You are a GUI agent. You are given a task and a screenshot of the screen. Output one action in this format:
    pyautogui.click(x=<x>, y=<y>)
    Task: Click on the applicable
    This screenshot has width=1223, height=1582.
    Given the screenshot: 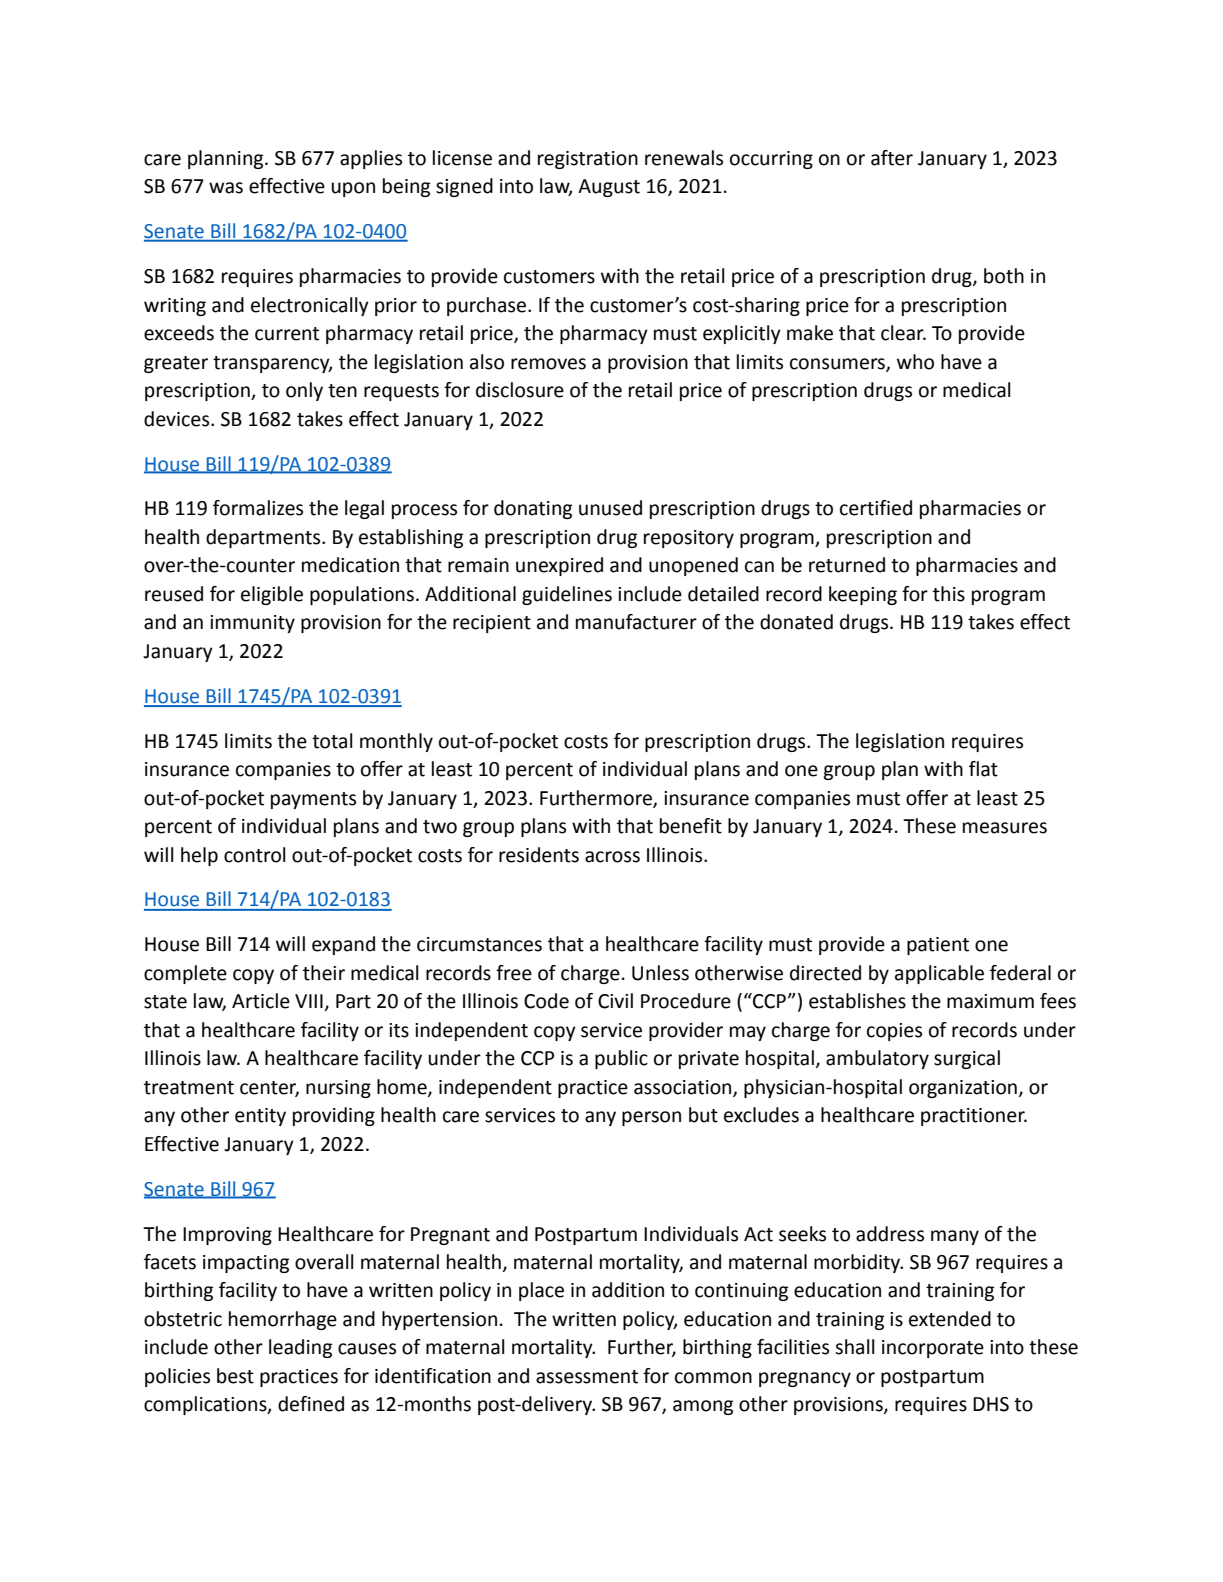 What is the action you would take?
    pyautogui.click(x=939, y=974)
